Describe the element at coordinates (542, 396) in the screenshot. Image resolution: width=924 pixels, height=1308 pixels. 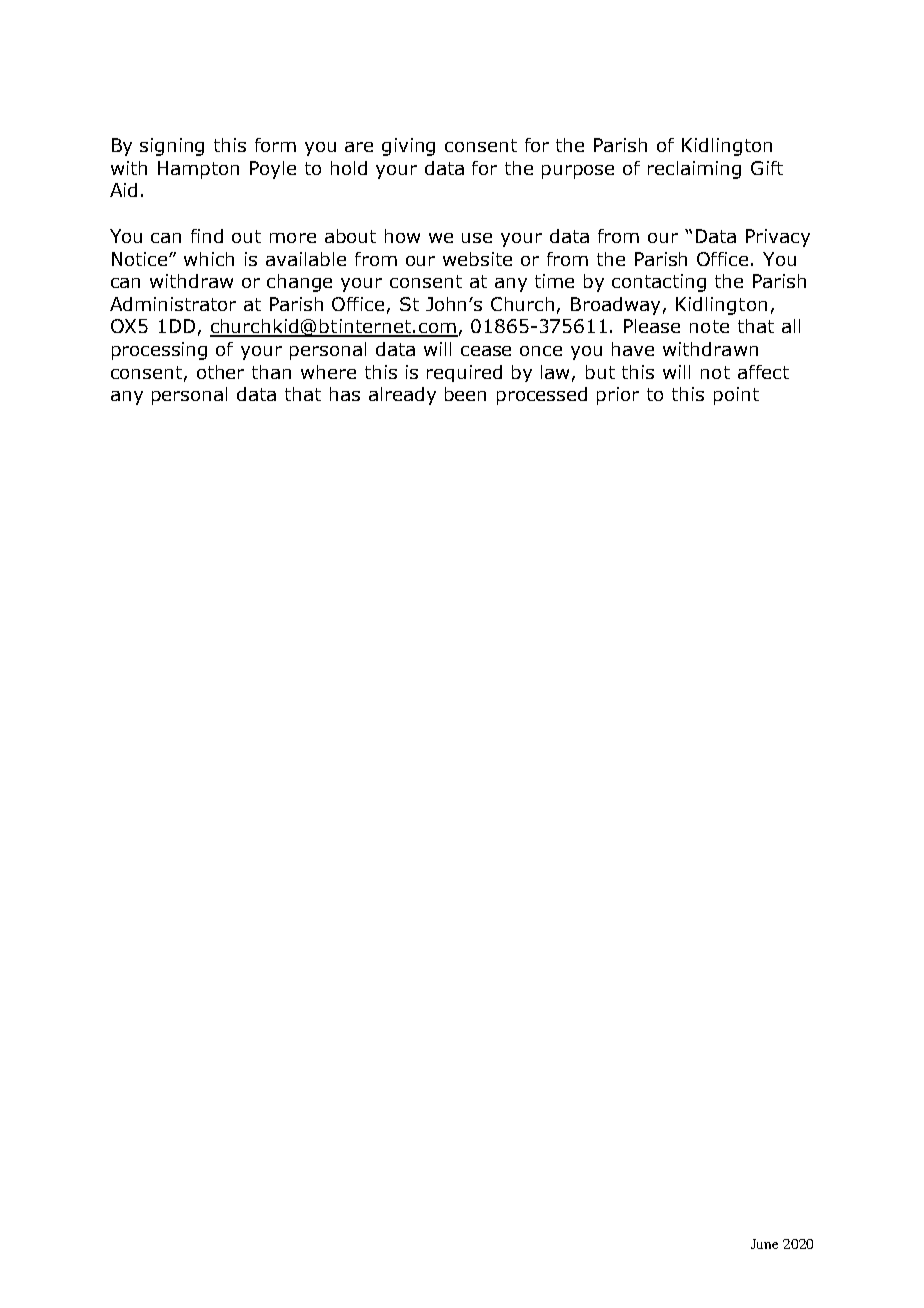
I see `processed` at that location.
